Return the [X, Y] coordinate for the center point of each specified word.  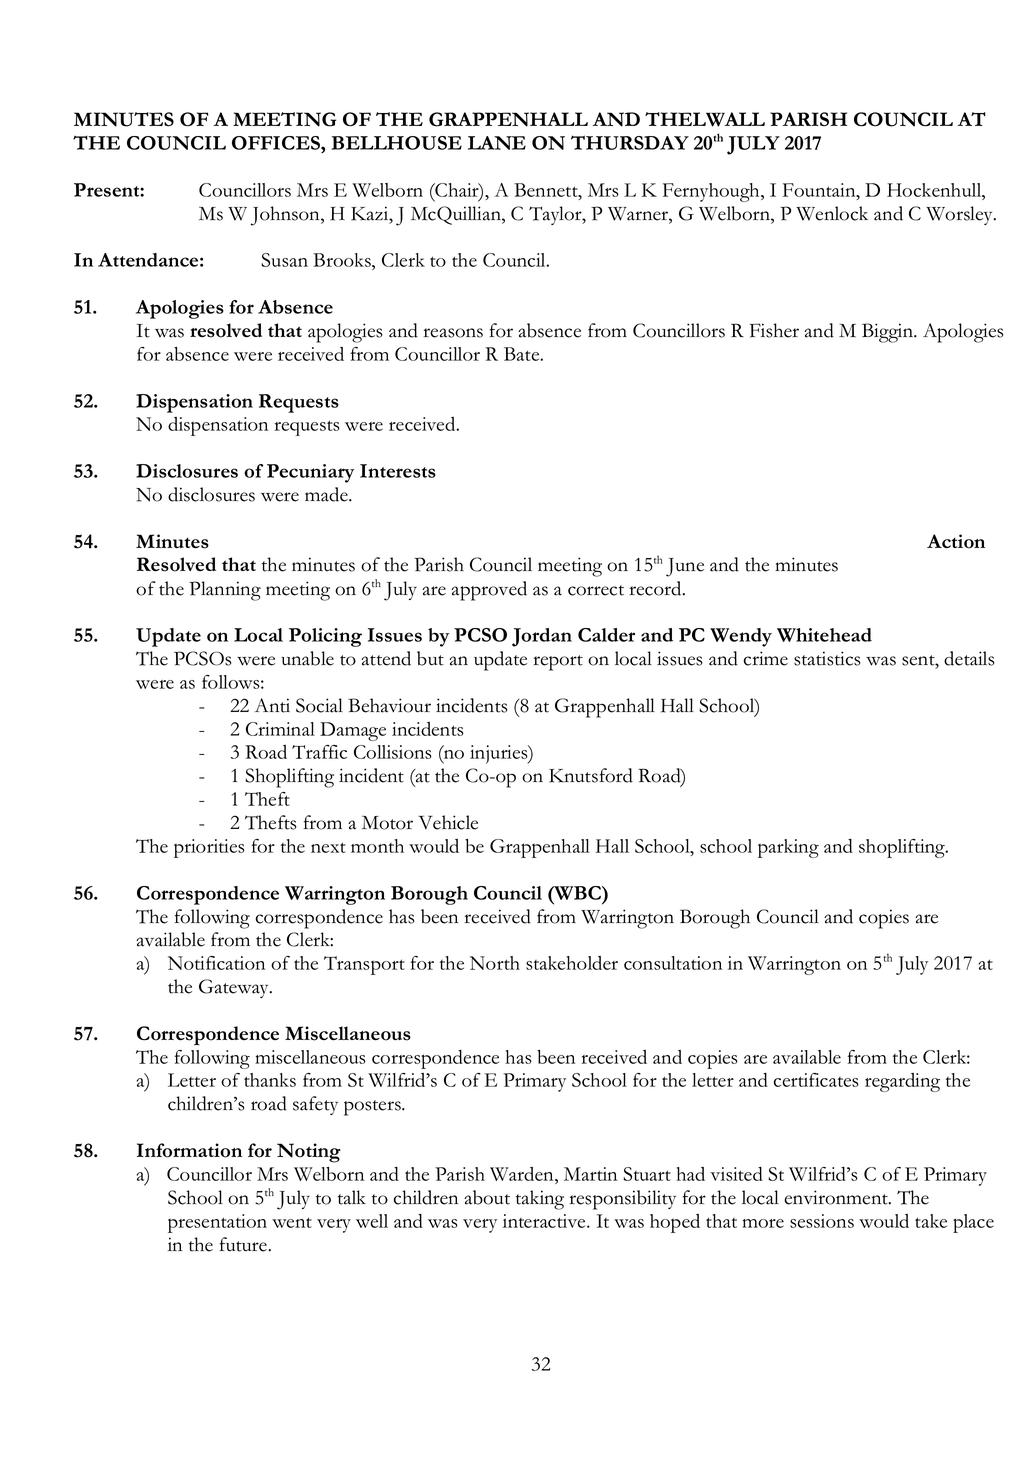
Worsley [960, 215]
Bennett [547, 190]
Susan [284, 260]
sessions [822, 1221]
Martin [590, 1174]
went [292, 1222]
